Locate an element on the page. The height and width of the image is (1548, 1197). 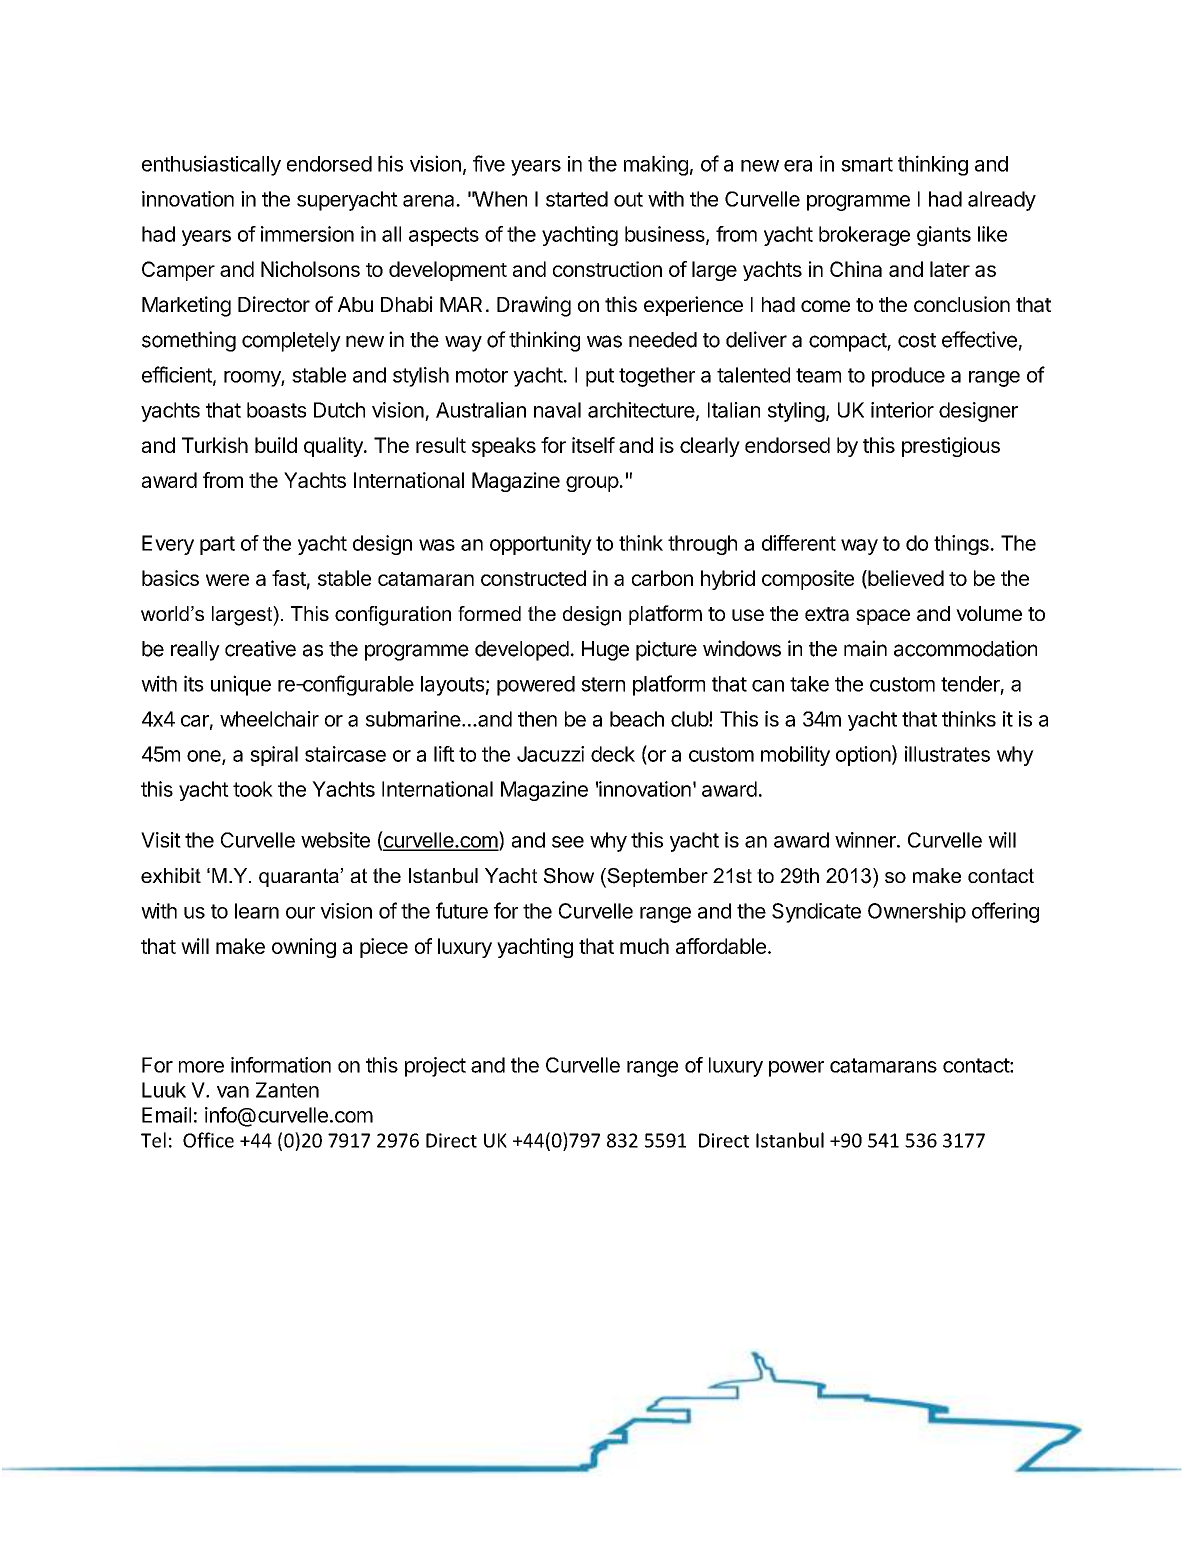
affordable is located at coordinates (721, 946).
